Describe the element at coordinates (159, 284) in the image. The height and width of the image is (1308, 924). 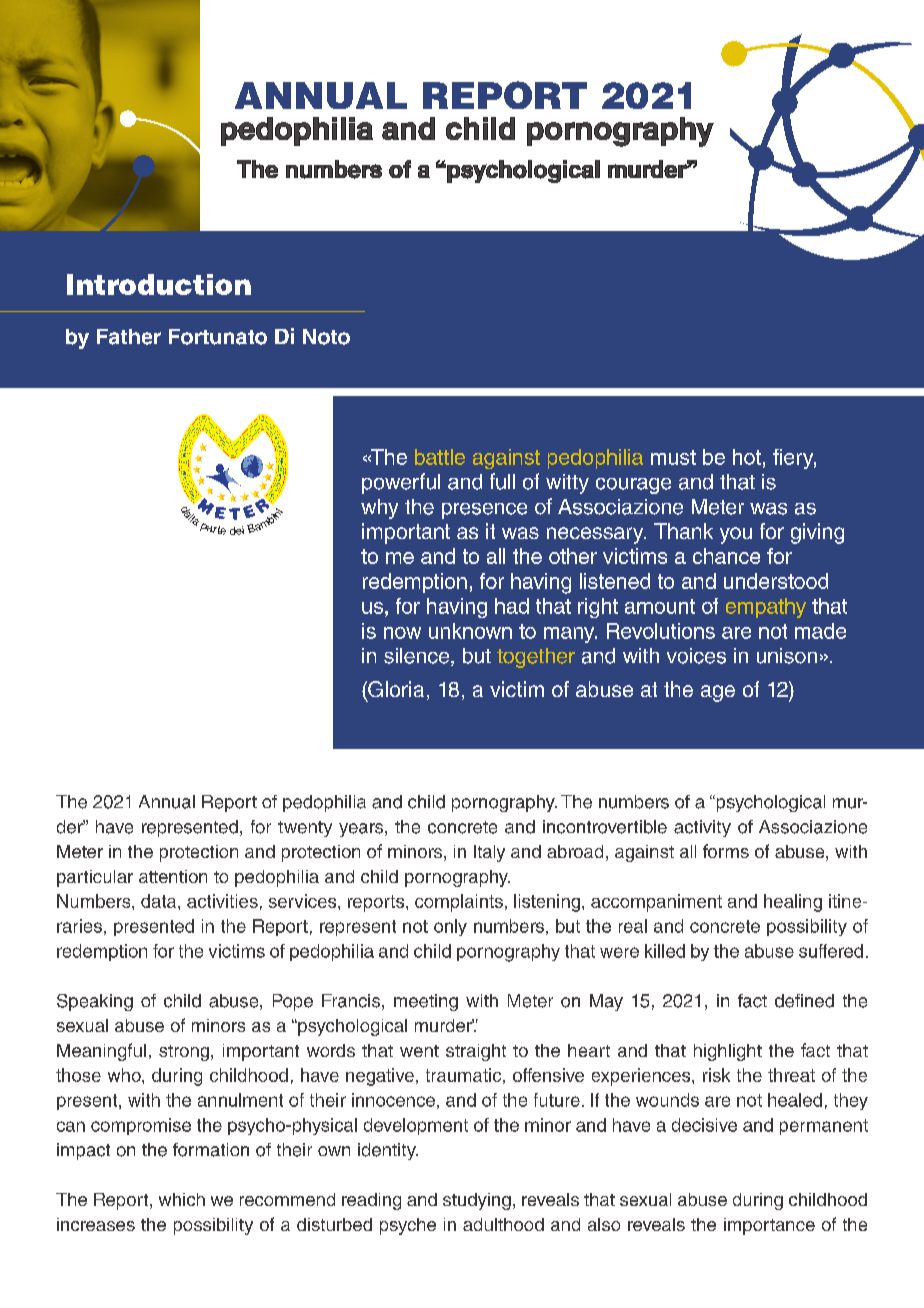
I see `Introduction` at that location.
